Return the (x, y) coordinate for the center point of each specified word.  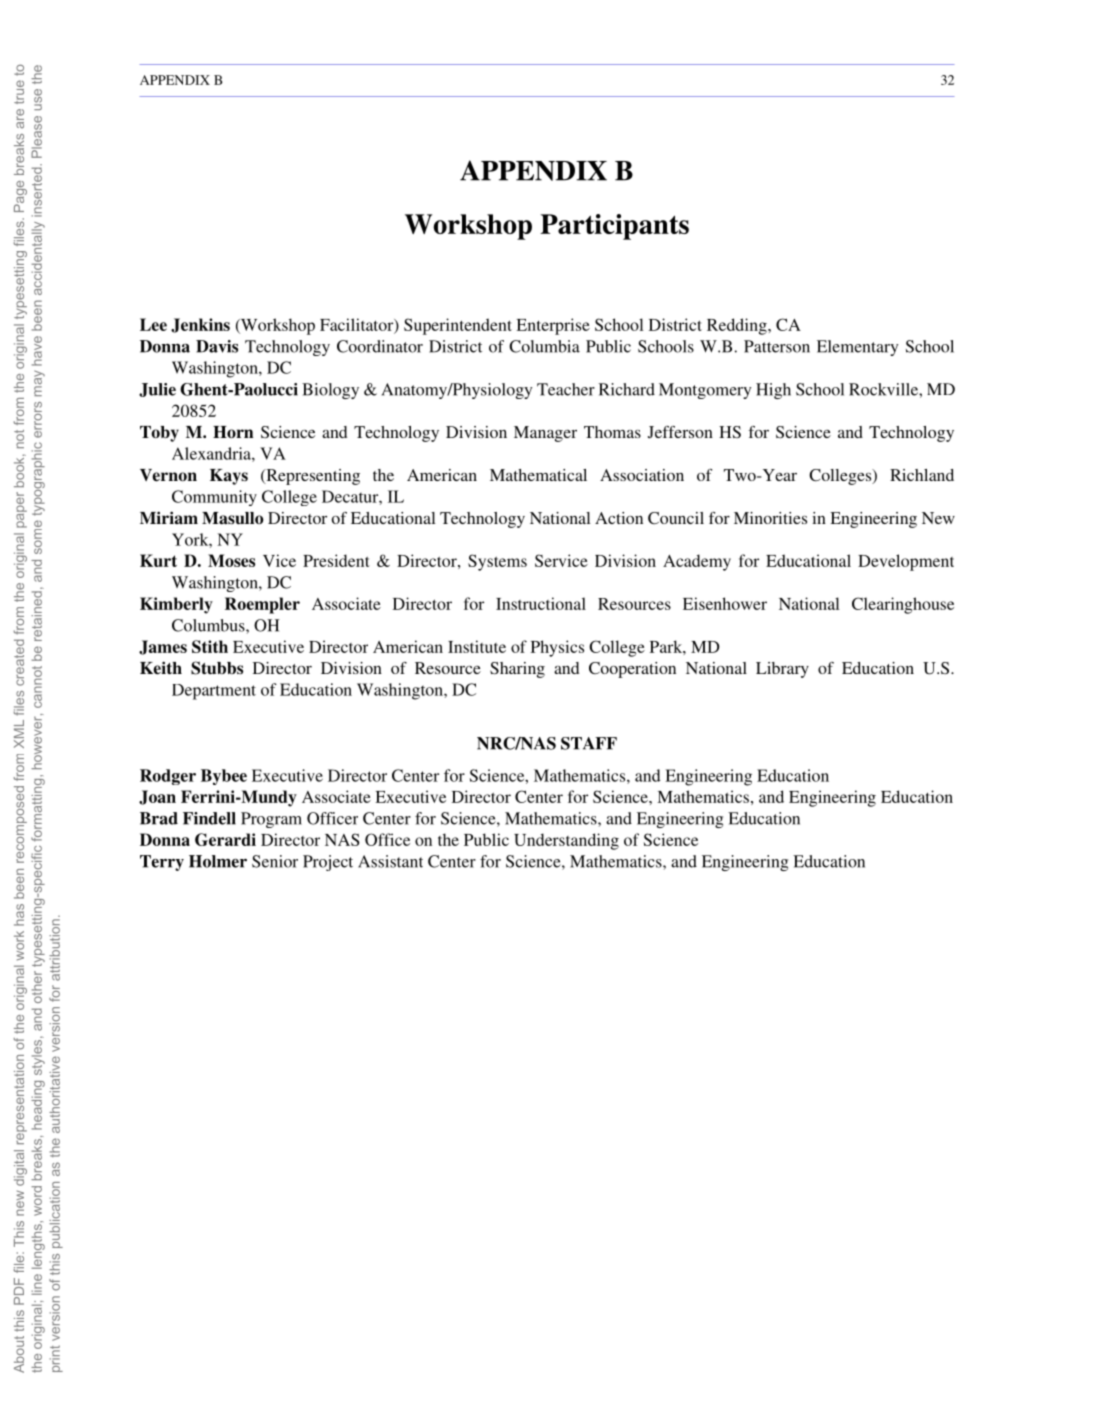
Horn (233, 432)
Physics (557, 648)
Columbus (209, 625)
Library (782, 670)
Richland (922, 475)
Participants (614, 227)
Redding (738, 326)
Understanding (566, 841)
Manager (545, 434)
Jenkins (200, 325)
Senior (275, 861)
